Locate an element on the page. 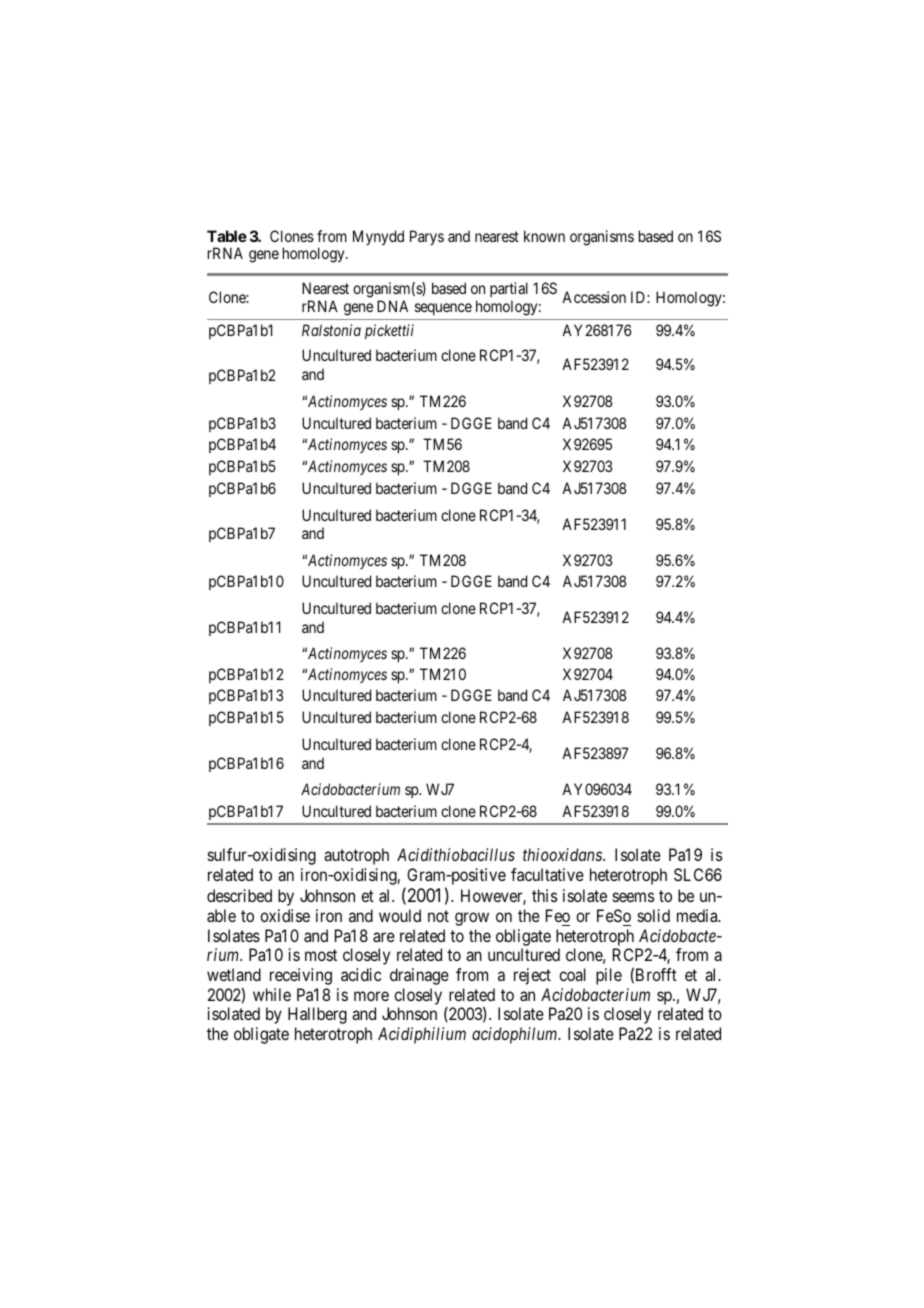  pile is located at coordinates (609, 976).
